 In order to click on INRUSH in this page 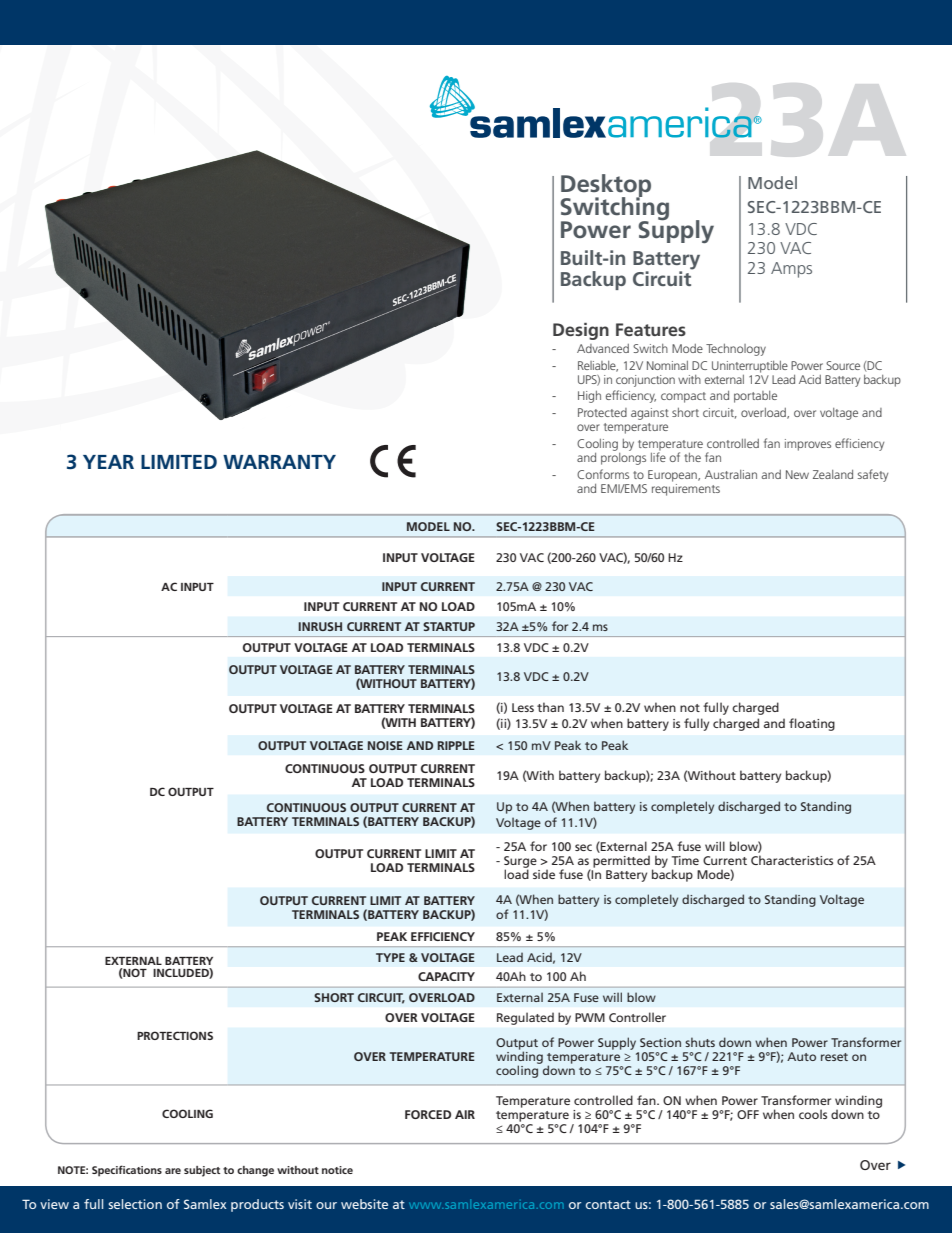, I will do `click(320, 626)`.
